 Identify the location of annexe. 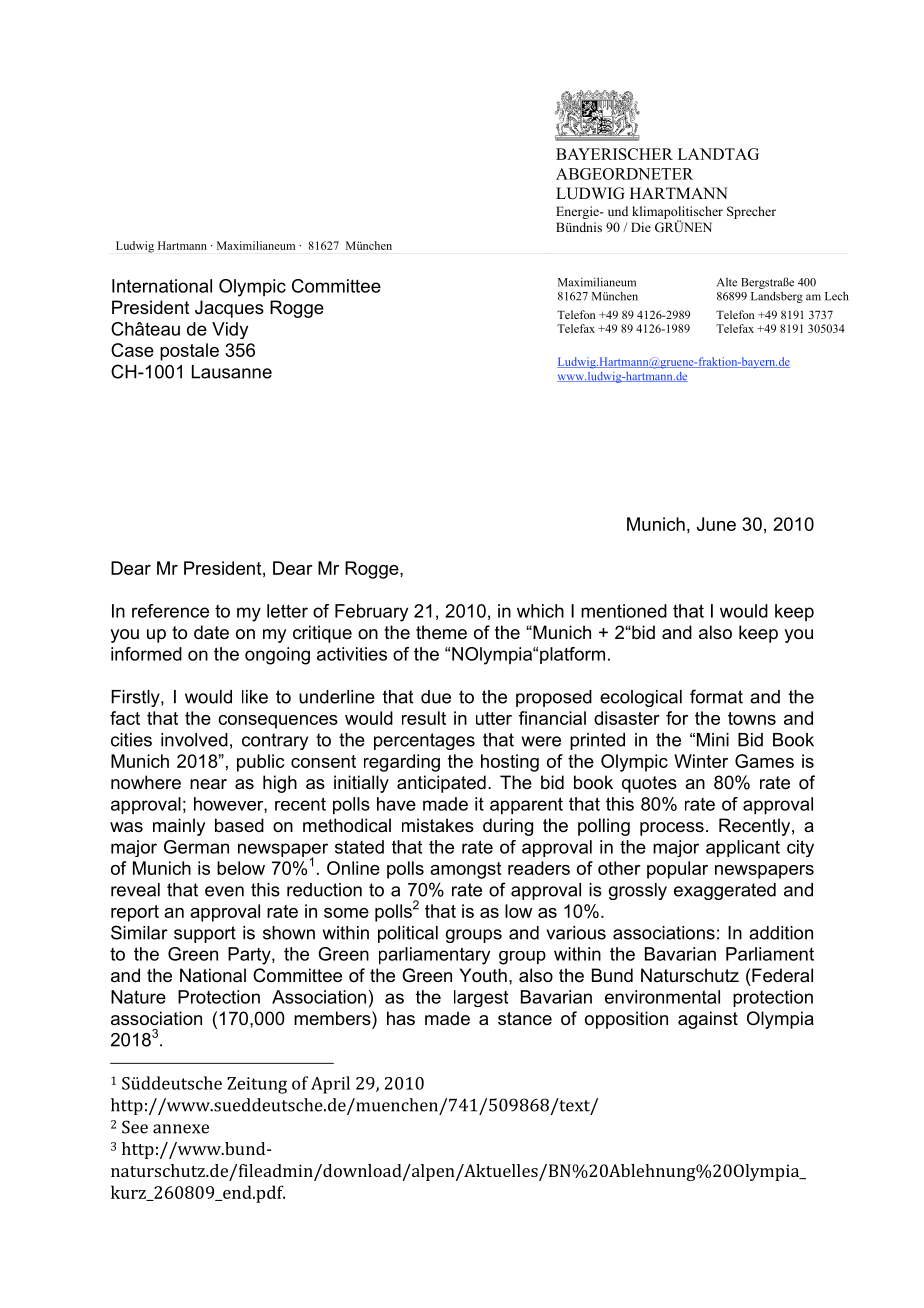
(181, 1129).
